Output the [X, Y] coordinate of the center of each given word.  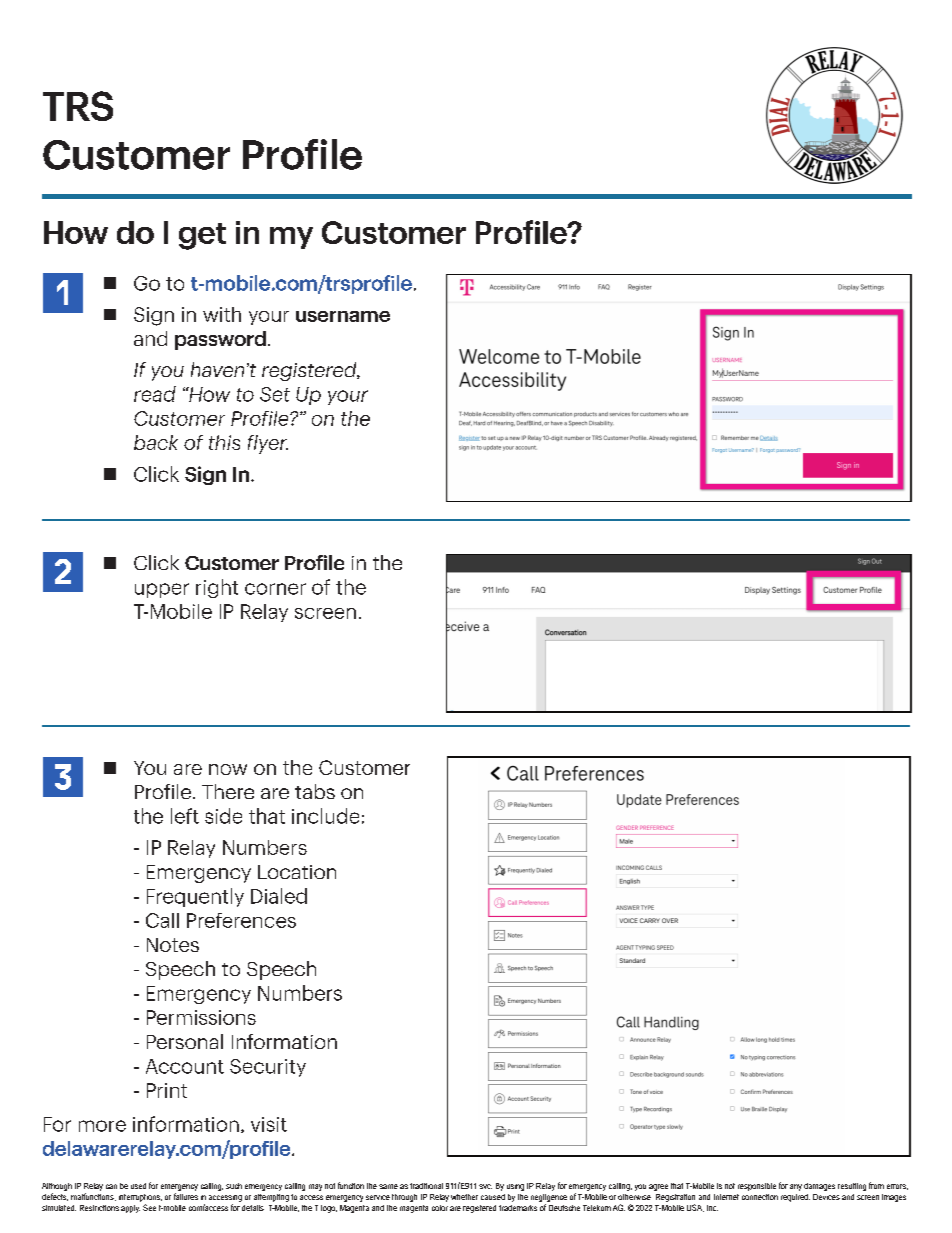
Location [297, 872]
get [202, 236]
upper [162, 590]
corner [275, 589]
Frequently [195, 897]
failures [186, 1196]
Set [275, 394]
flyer [268, 444]
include [325, 816]
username [343, 316]
